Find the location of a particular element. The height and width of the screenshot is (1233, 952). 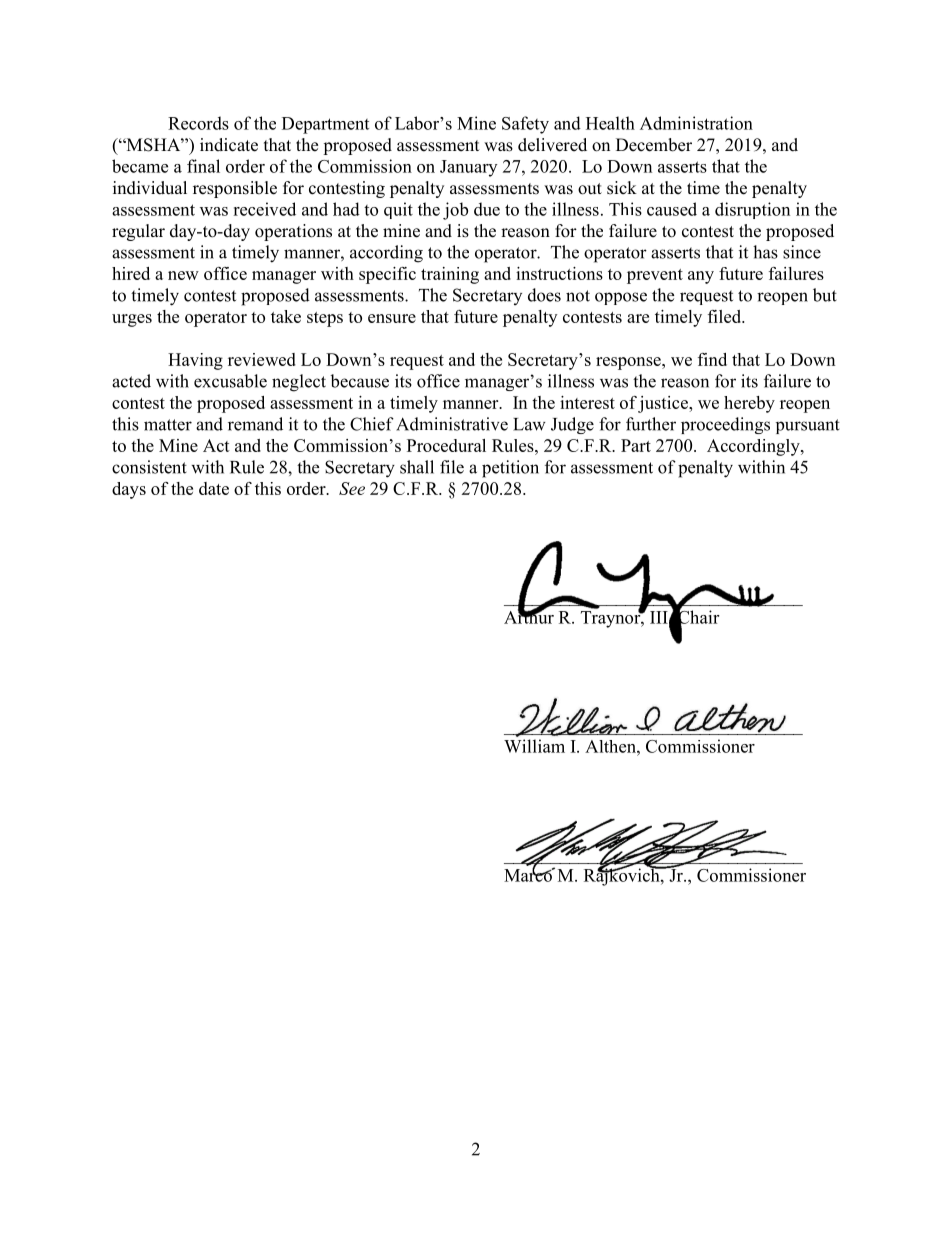

Having is located at coordinates (195, 361).
